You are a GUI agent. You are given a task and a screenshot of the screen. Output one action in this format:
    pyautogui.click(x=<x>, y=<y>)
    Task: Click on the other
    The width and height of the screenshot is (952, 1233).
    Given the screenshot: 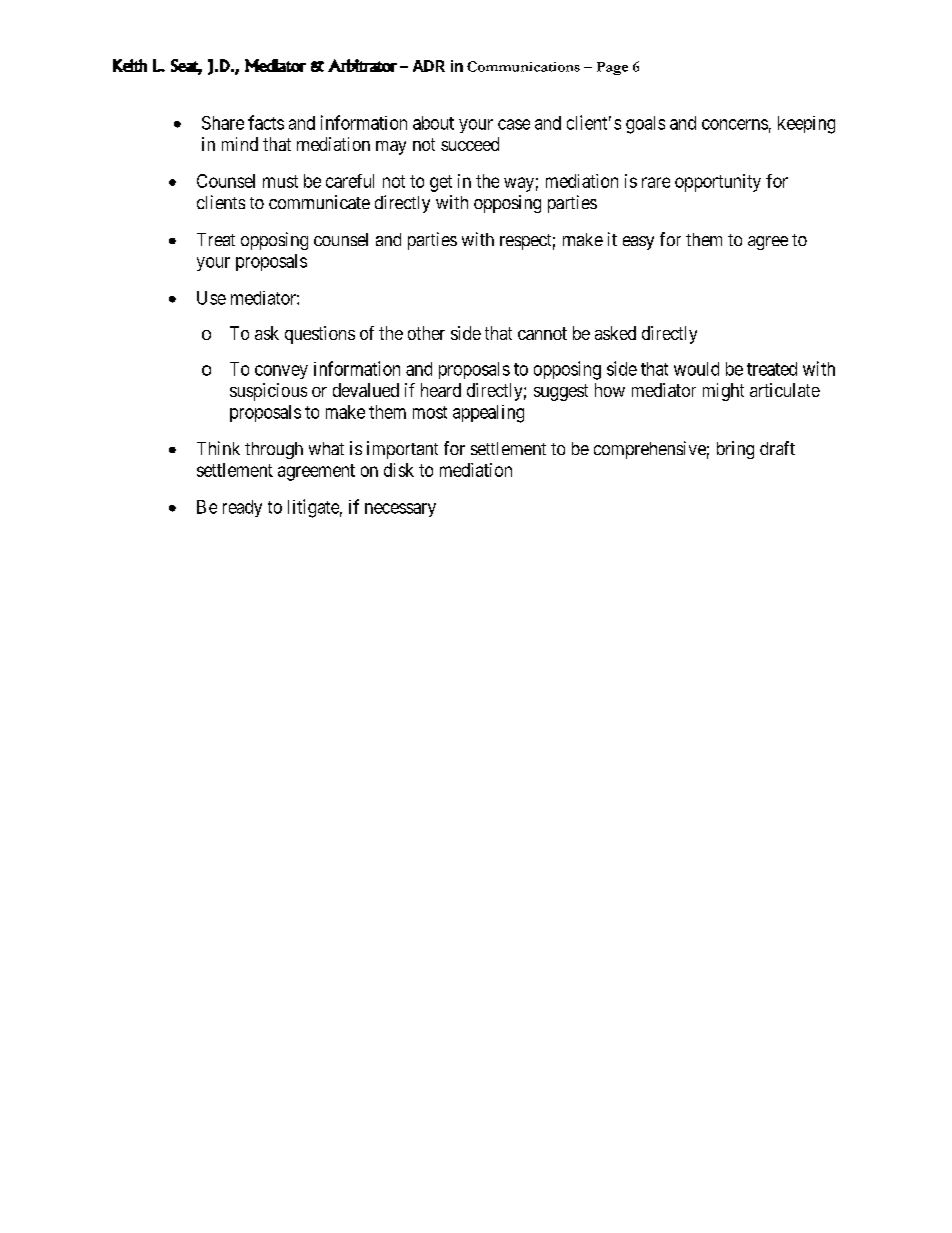 What is the action you would take?
    pyautogui.click(x=426, y=333)
